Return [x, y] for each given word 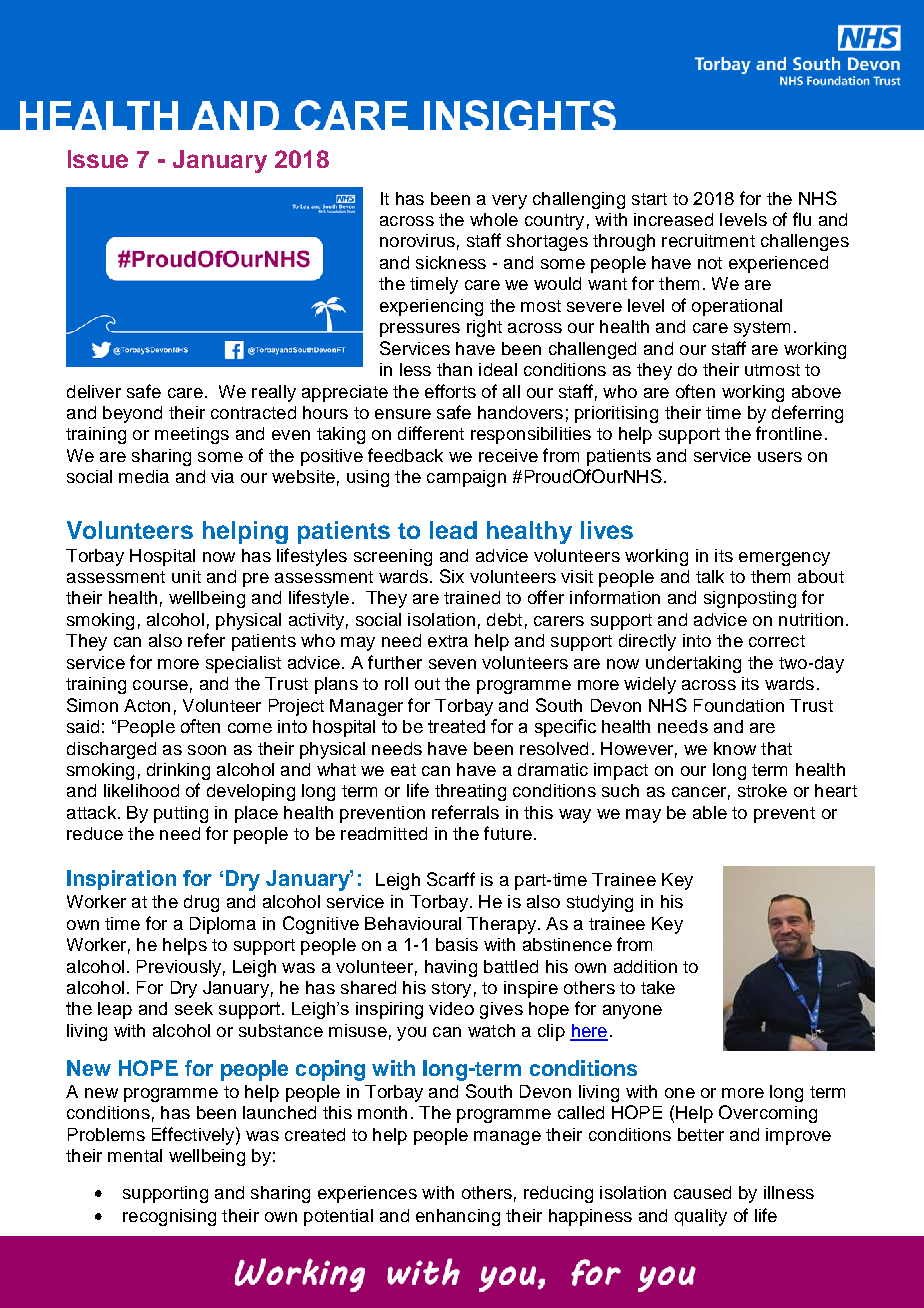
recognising [169, 1217]
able [710, 812]
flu [802, 219]
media [144, 476]
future [508, 833]
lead [453, 530]
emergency [784, 559]
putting [181, 814]
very [509, 202]
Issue [98, 159]
